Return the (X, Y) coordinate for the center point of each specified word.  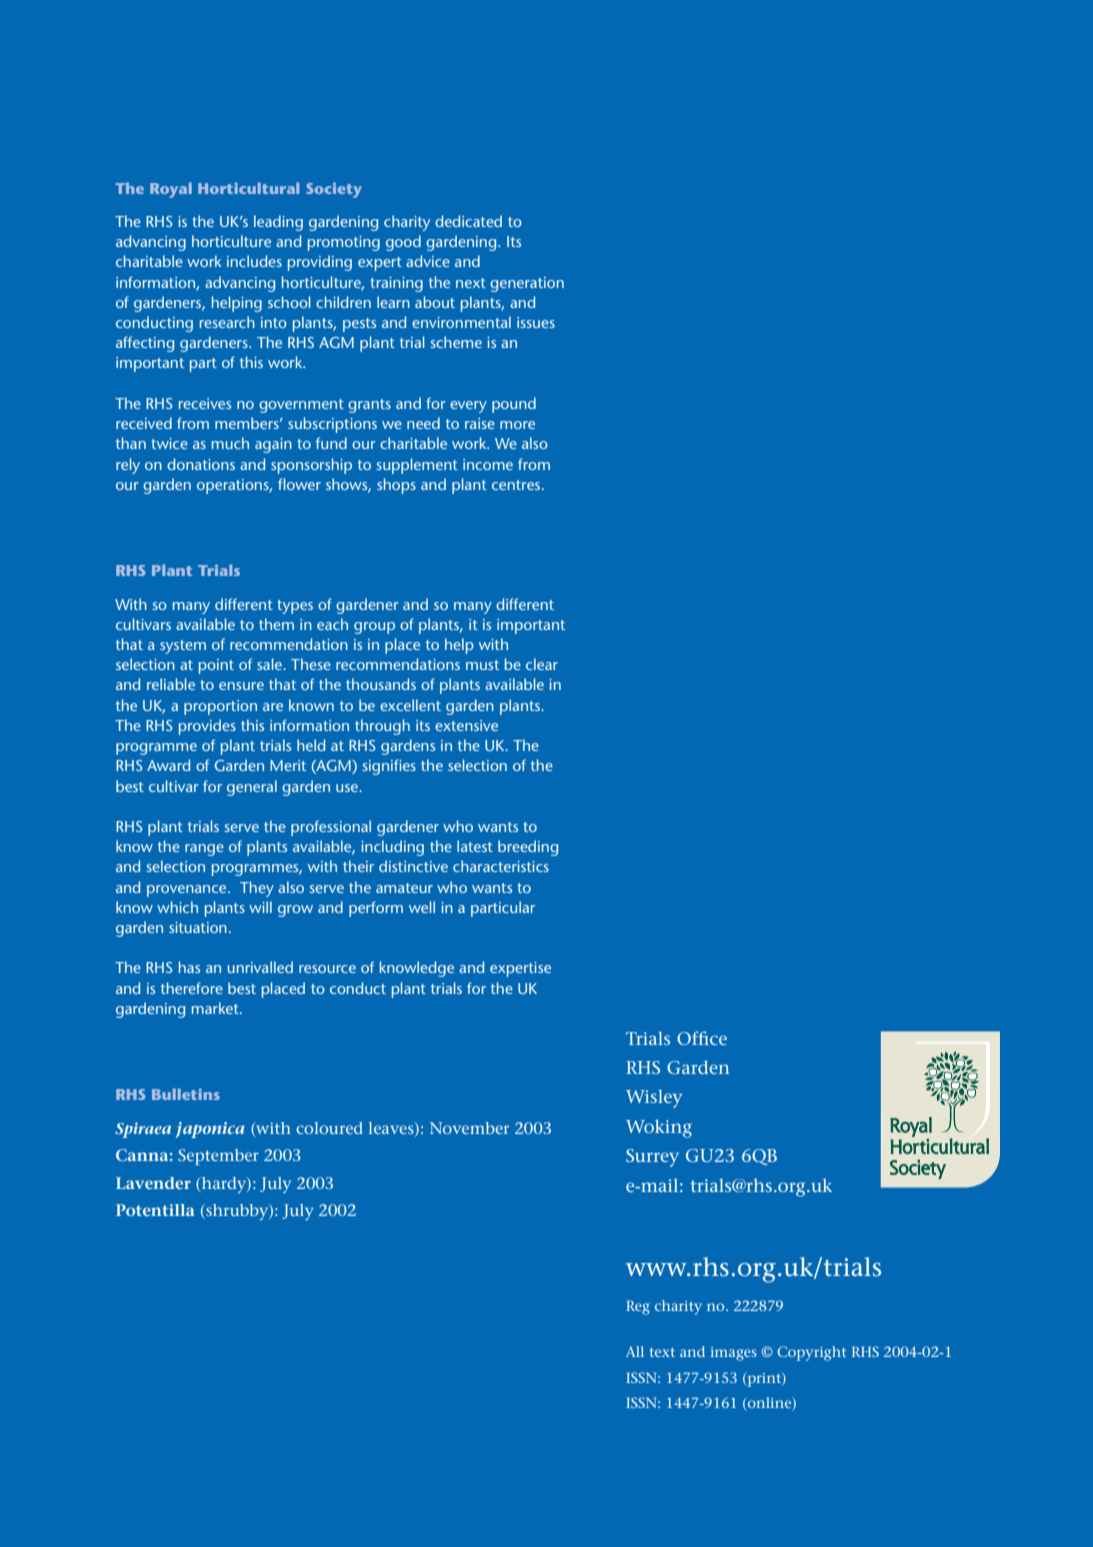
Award (168, 765)
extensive (466, 725)
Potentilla (155, 1210)
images (734, 1354)
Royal (171, 190)
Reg (638, 1307)
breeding (528, 848)
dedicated (468, 221)
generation (527, 284)
